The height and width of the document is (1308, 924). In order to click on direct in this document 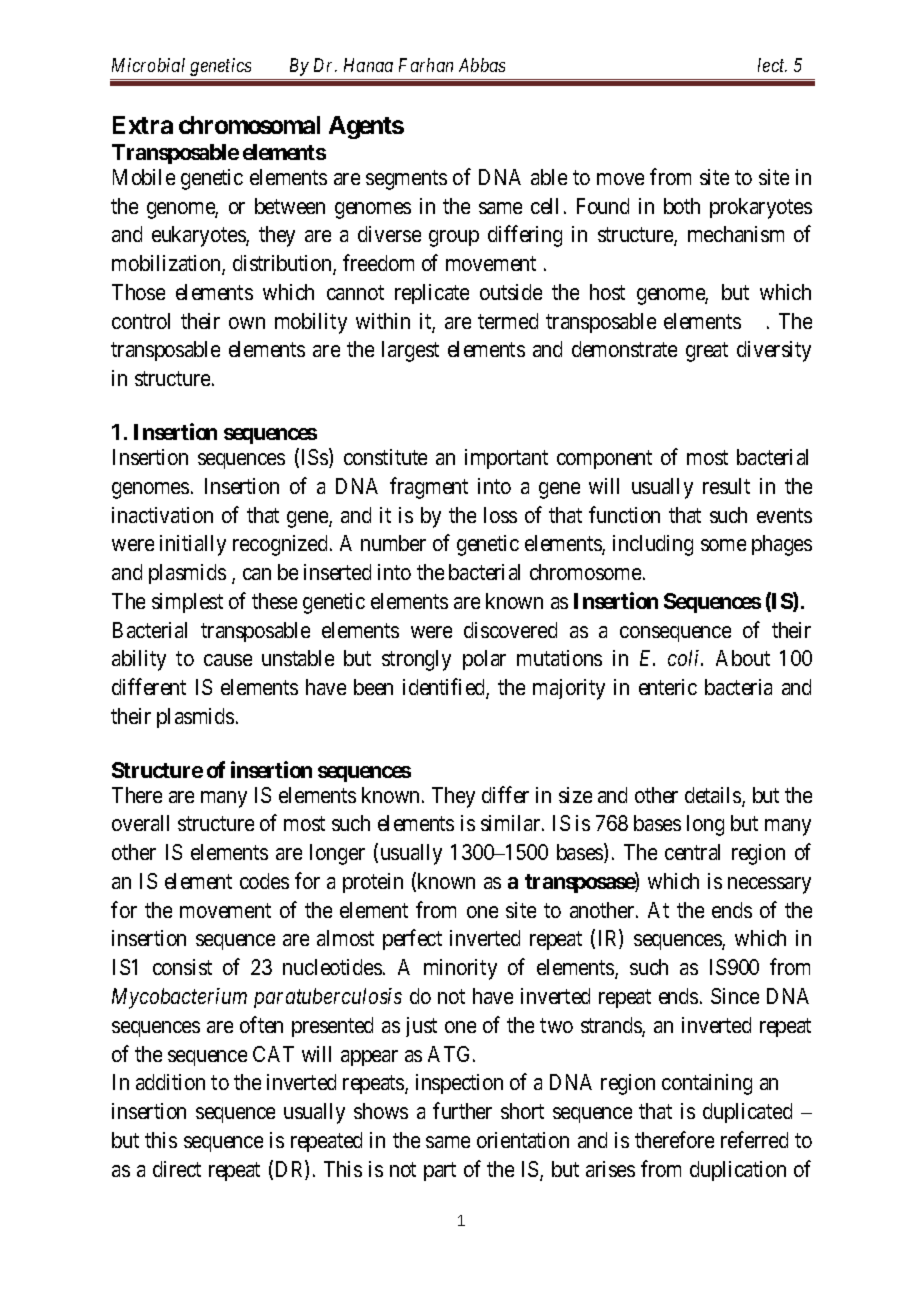, I will do `click(177, 1169)`.
